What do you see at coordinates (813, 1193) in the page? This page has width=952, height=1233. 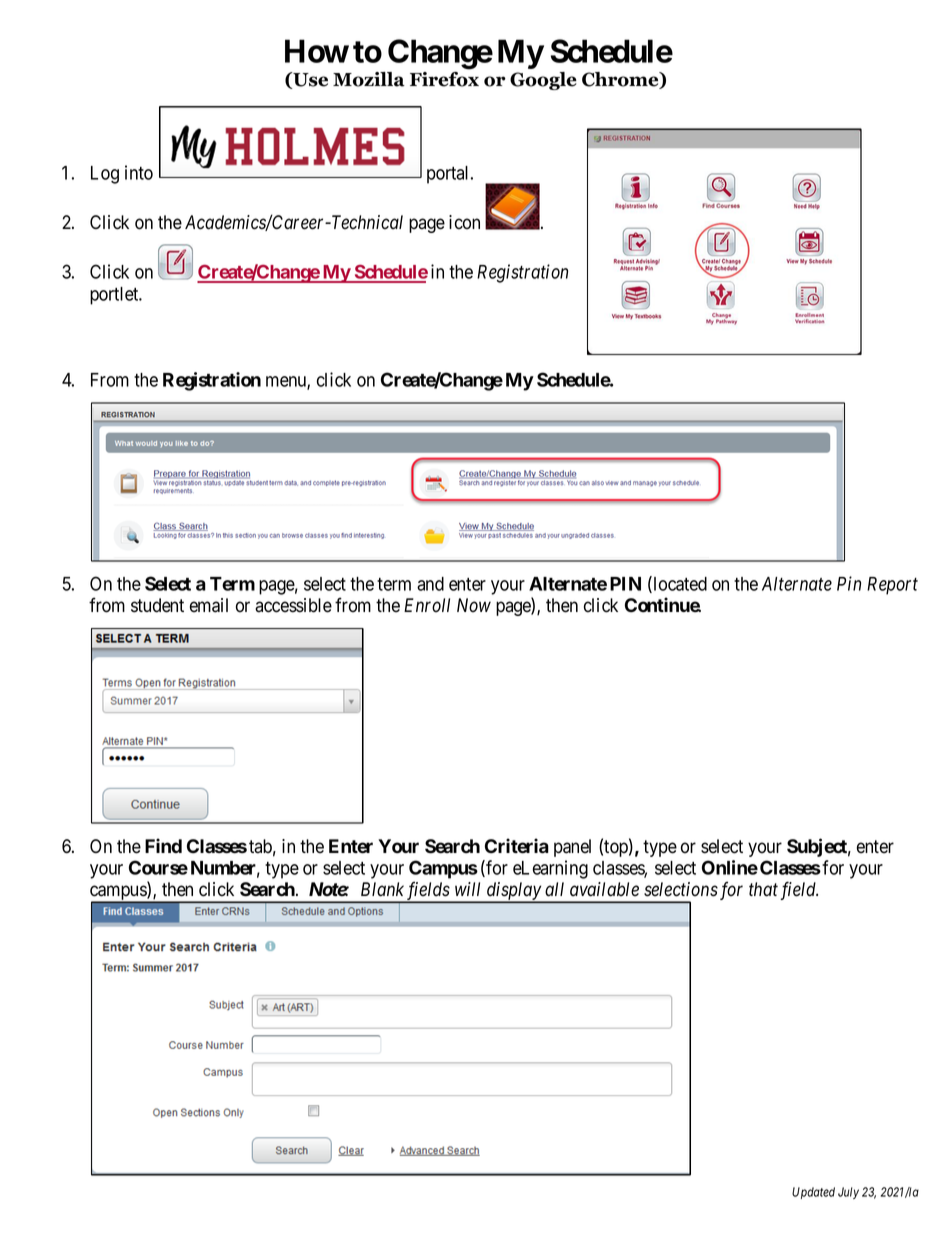 I see `Updated` at bounding box center [813, 1193].
